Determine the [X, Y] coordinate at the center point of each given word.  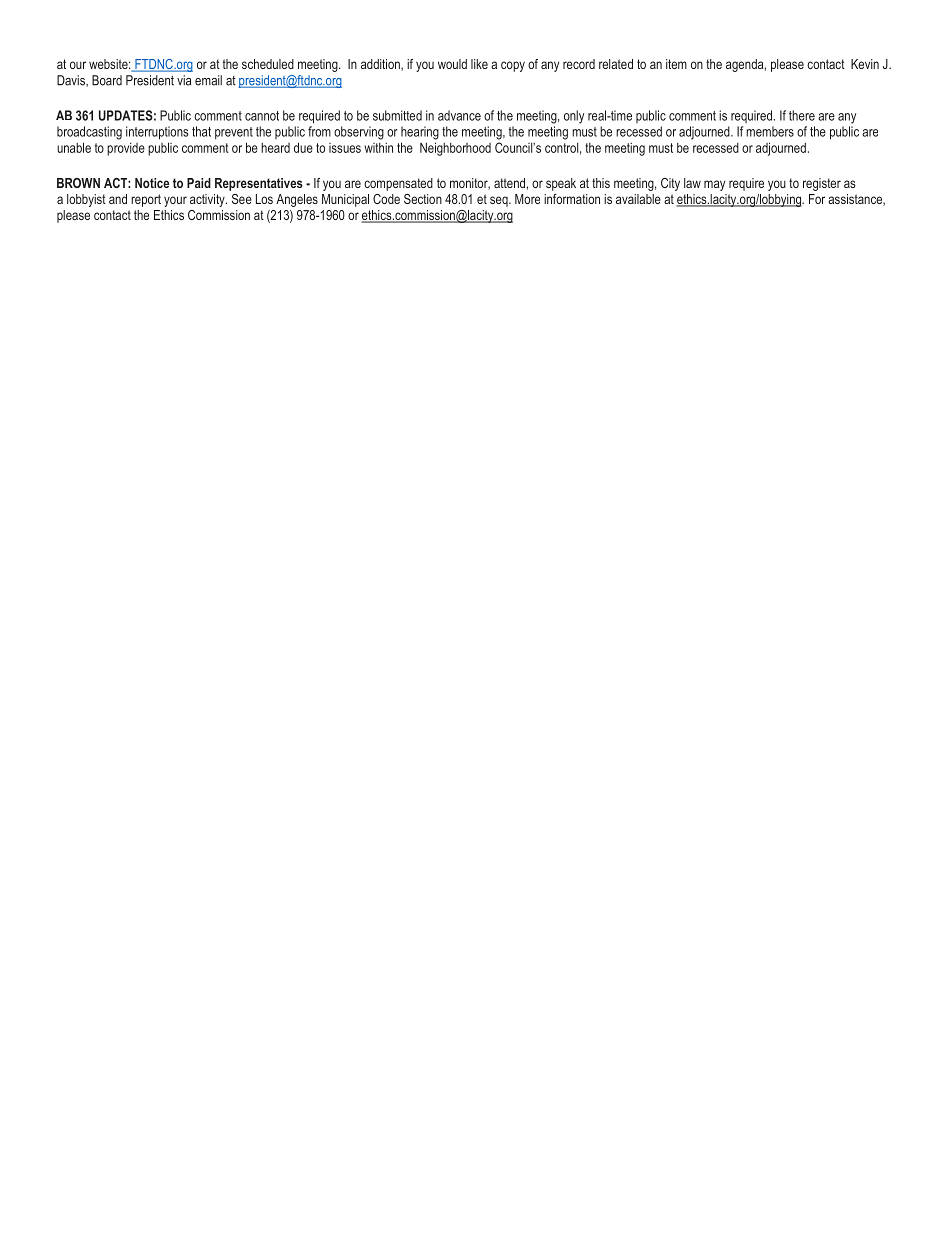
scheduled [268, 64]
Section [423, 199]
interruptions [157, 133]
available [638, 199]
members [770, 131]
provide [126, 149]
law [692, 183]
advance [459, 115]
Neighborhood [455, 149]
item [676, 64]
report [146, 200]
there [802, 115]
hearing [420, 133]
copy [513, 66]
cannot [262, 116]
